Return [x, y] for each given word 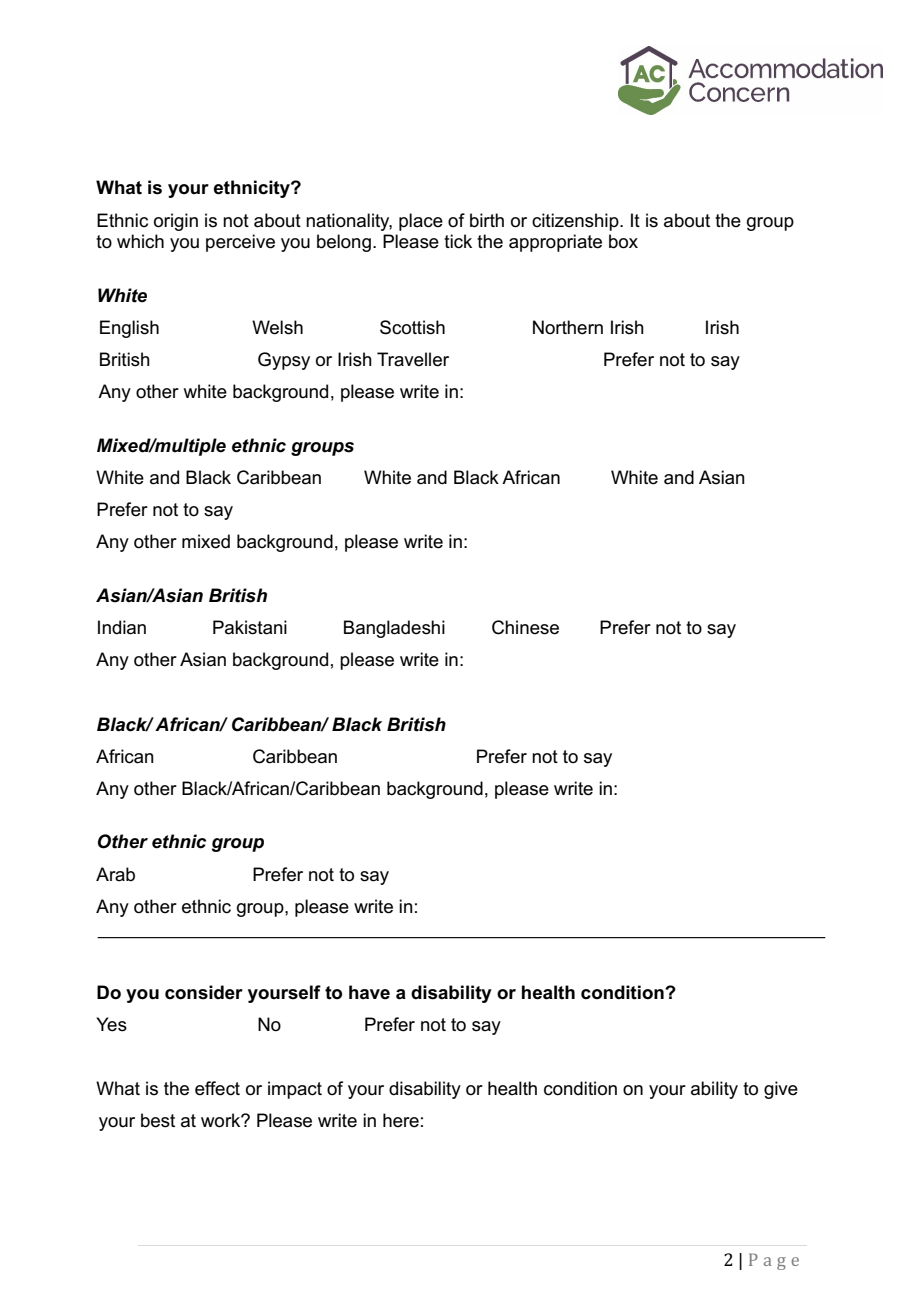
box [623, 241]
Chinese [525, 627]
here [401, 1120]
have [369, 992]
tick [458, 241]
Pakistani [250, 627]
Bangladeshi [394, 629]
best [158, 1120]
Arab [115, 874]
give [781, 1090]
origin [176, 222]
